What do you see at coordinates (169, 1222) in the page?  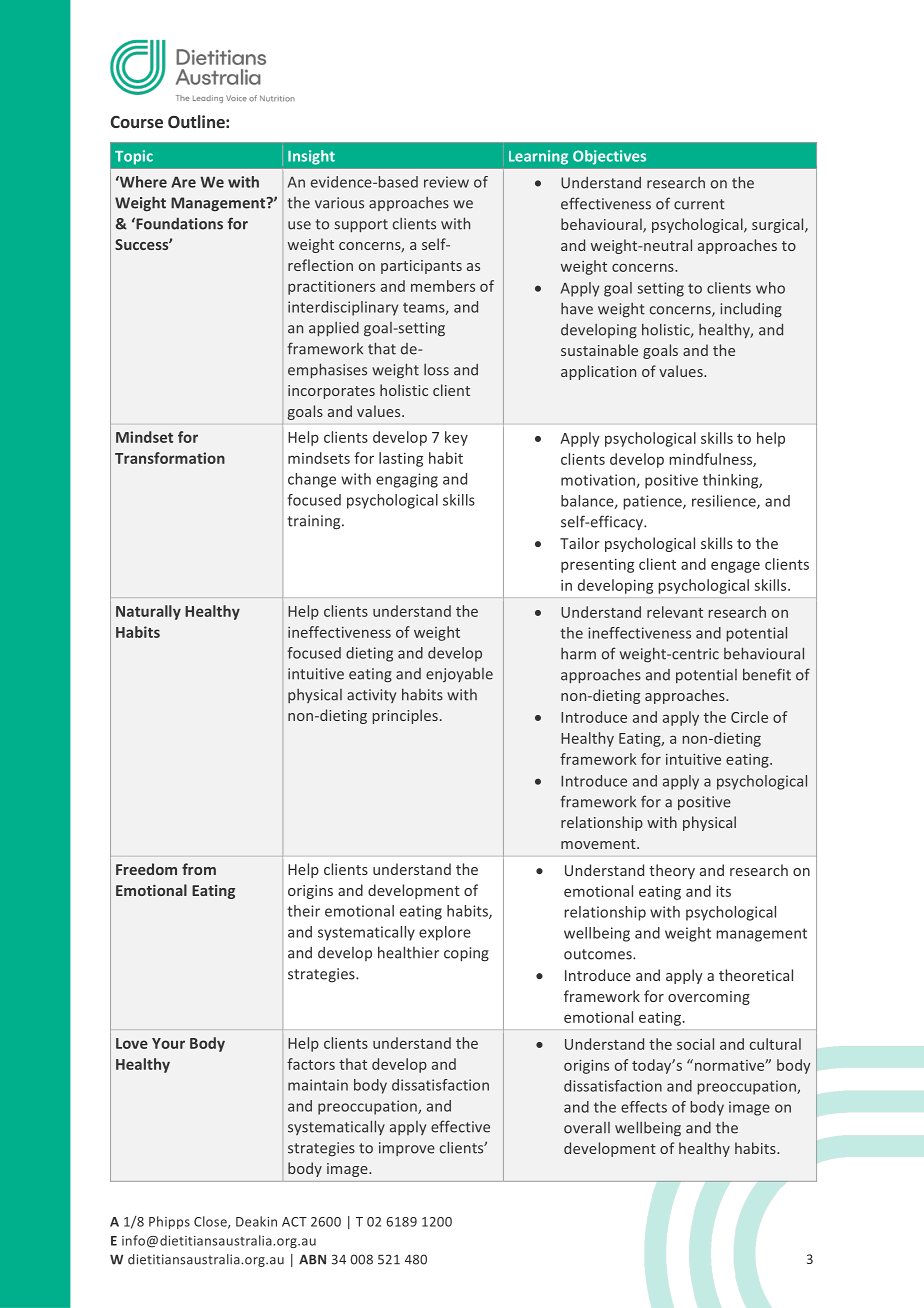 I see `Phipps` at bounding box center [169, 1222].
